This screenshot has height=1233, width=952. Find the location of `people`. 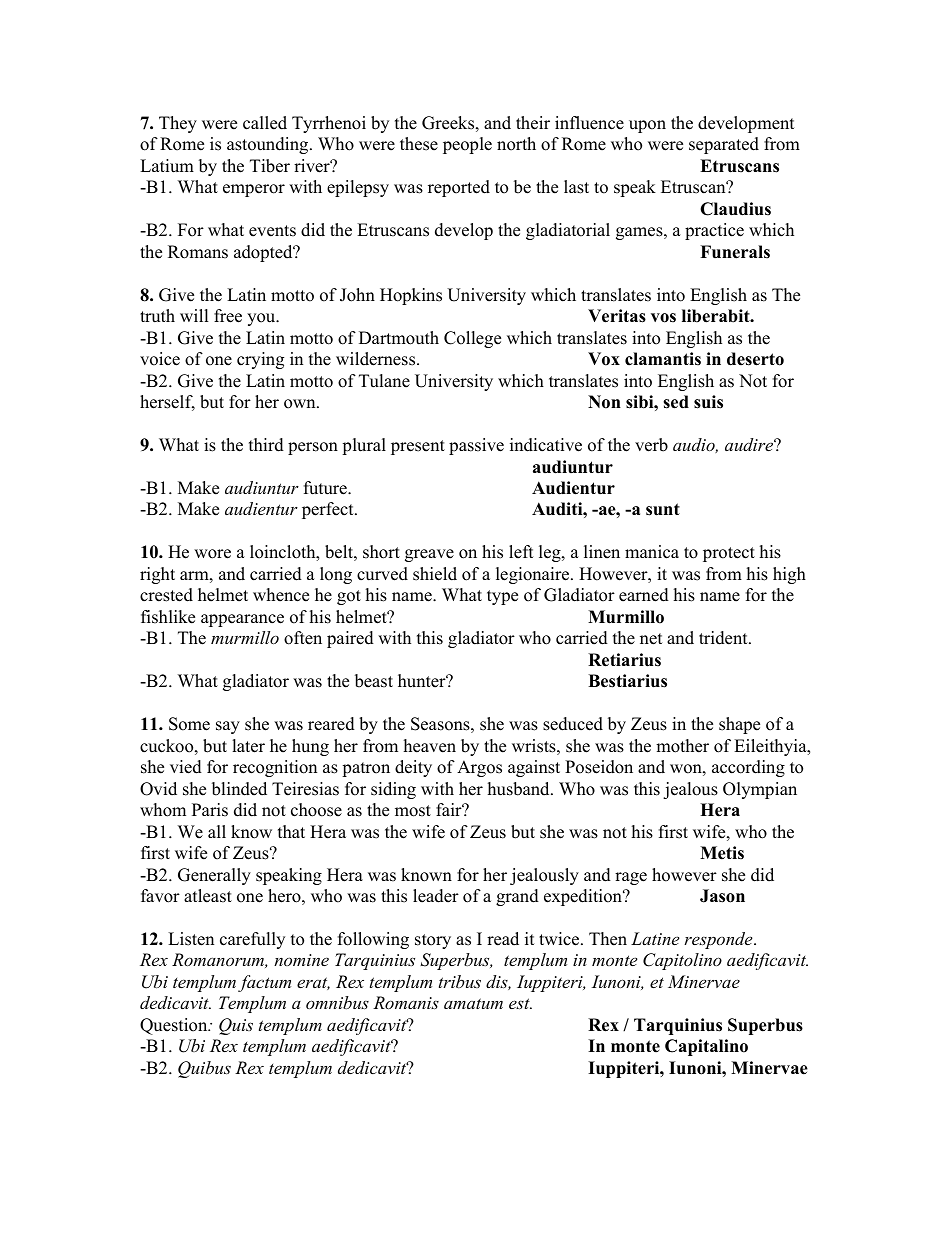

people is located at coordinates (467, 145).
